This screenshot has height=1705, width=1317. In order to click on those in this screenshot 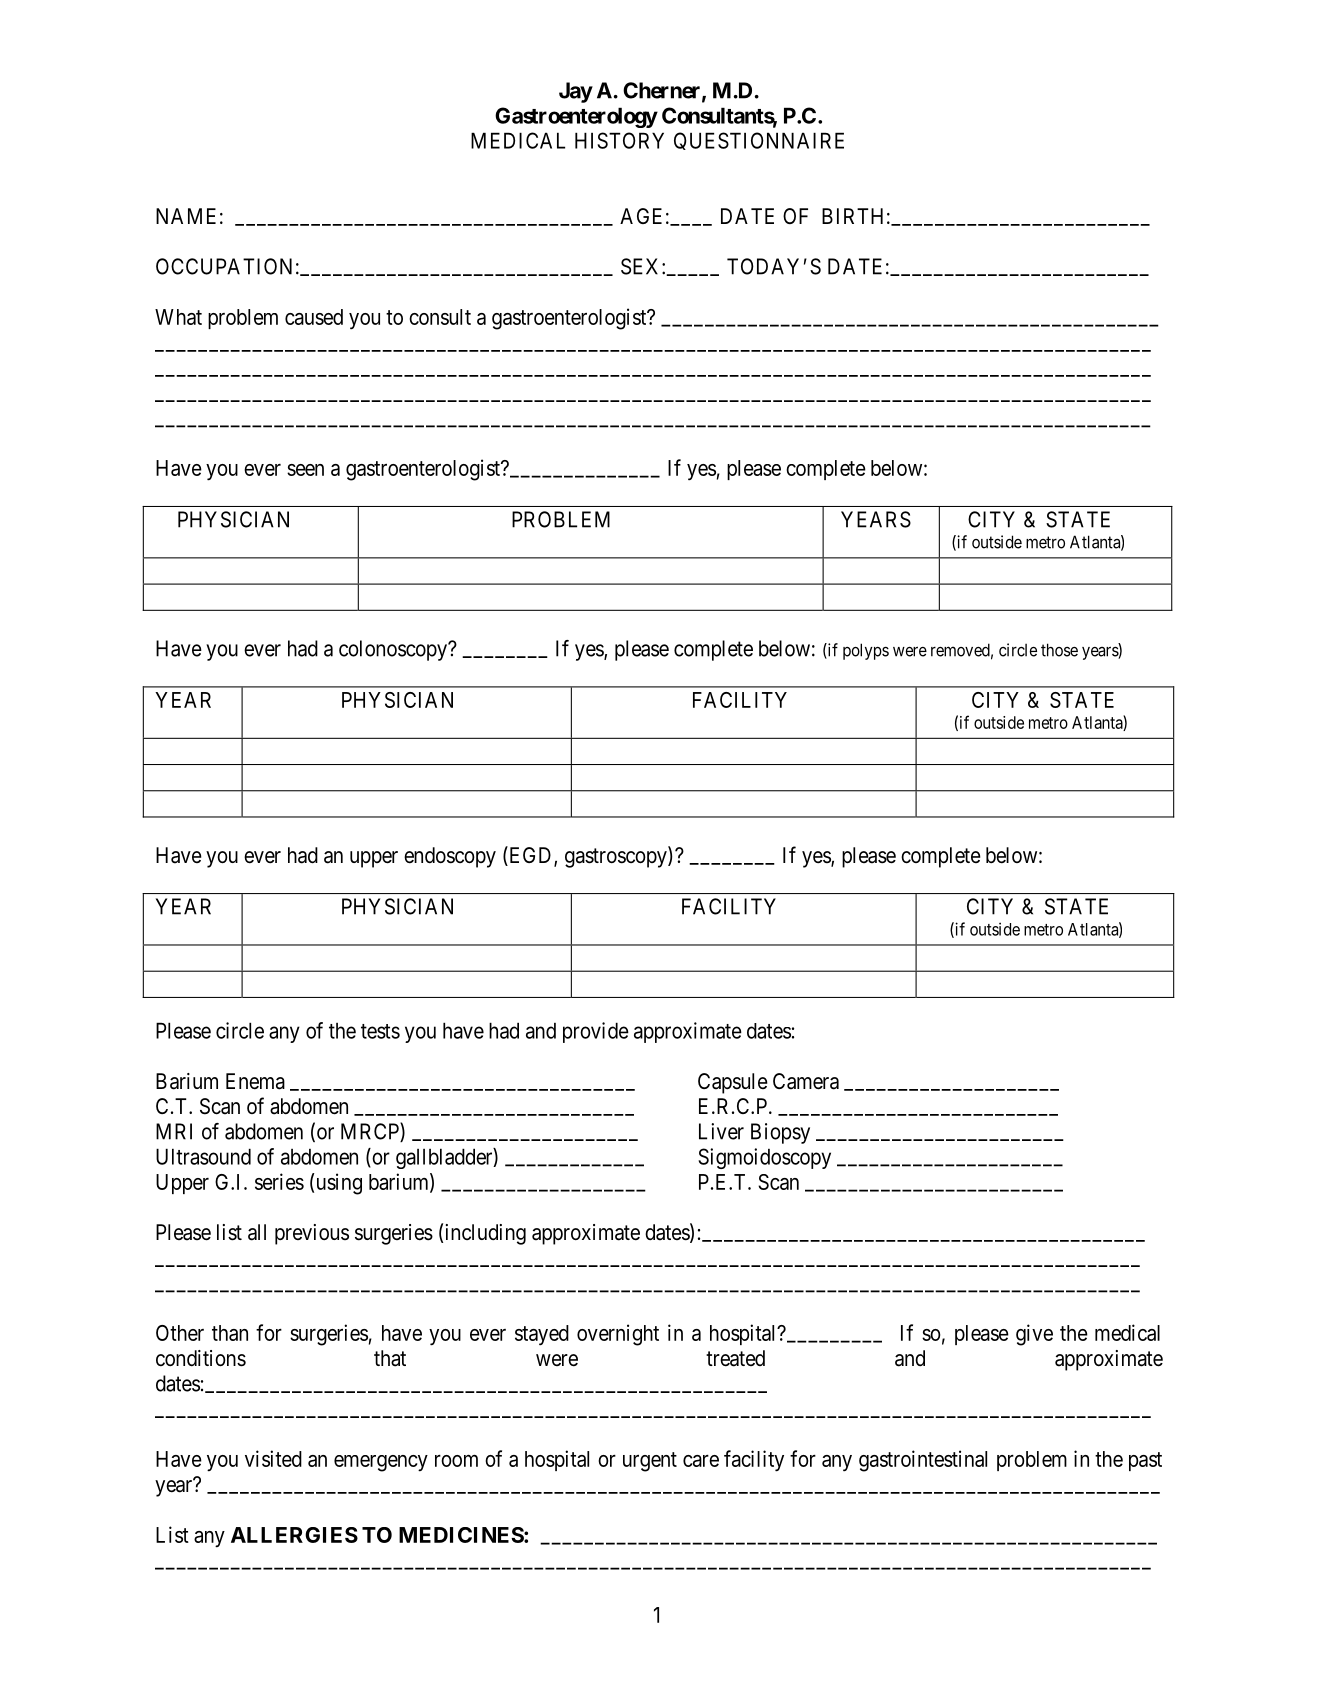, I will do `click(1059, 650)`.
